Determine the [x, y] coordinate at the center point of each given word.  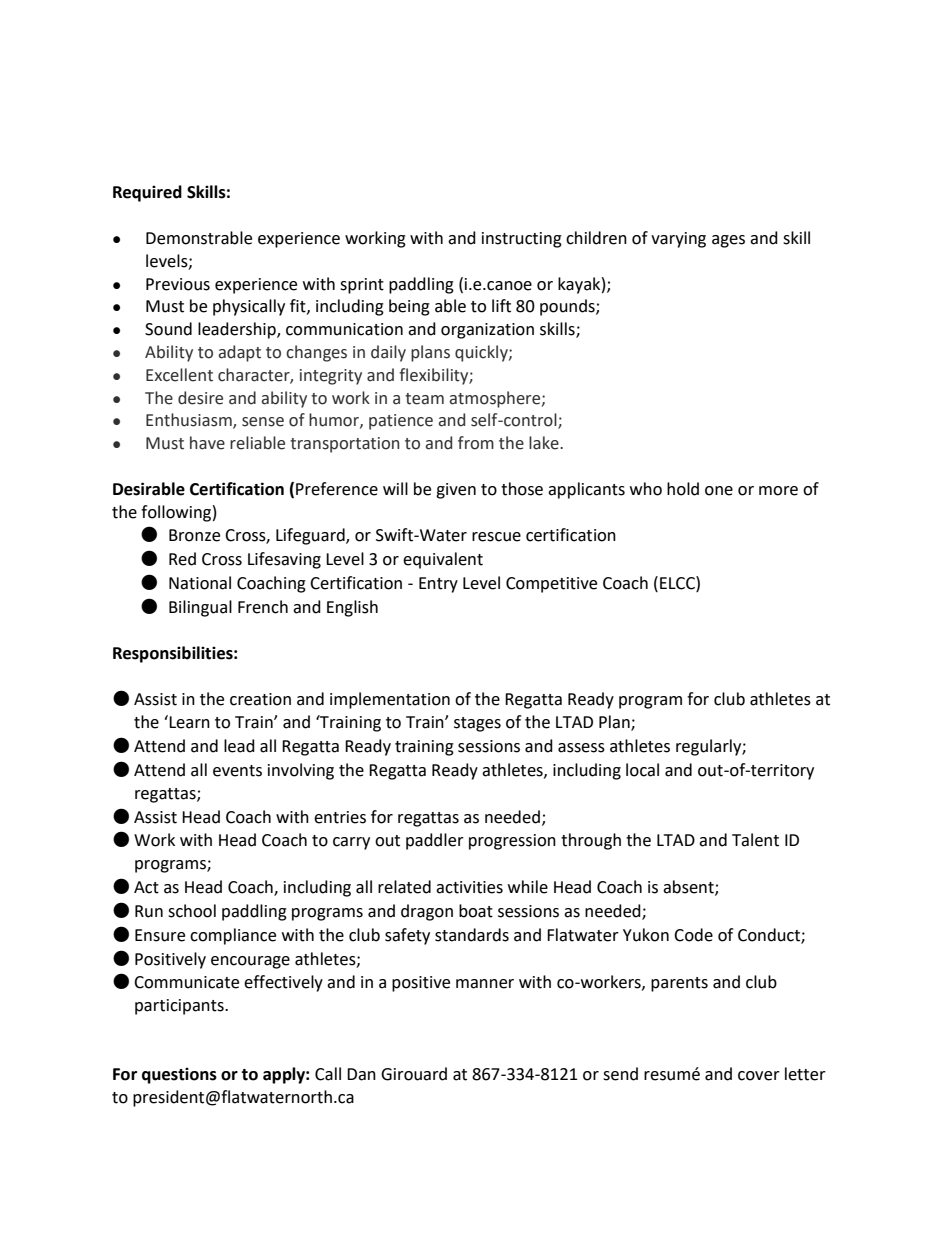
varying [678, 240]
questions [179, 1075]
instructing [522, 240]
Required [147, 193]
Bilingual [200, 608]
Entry [438, 585]
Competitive [551, 585]
